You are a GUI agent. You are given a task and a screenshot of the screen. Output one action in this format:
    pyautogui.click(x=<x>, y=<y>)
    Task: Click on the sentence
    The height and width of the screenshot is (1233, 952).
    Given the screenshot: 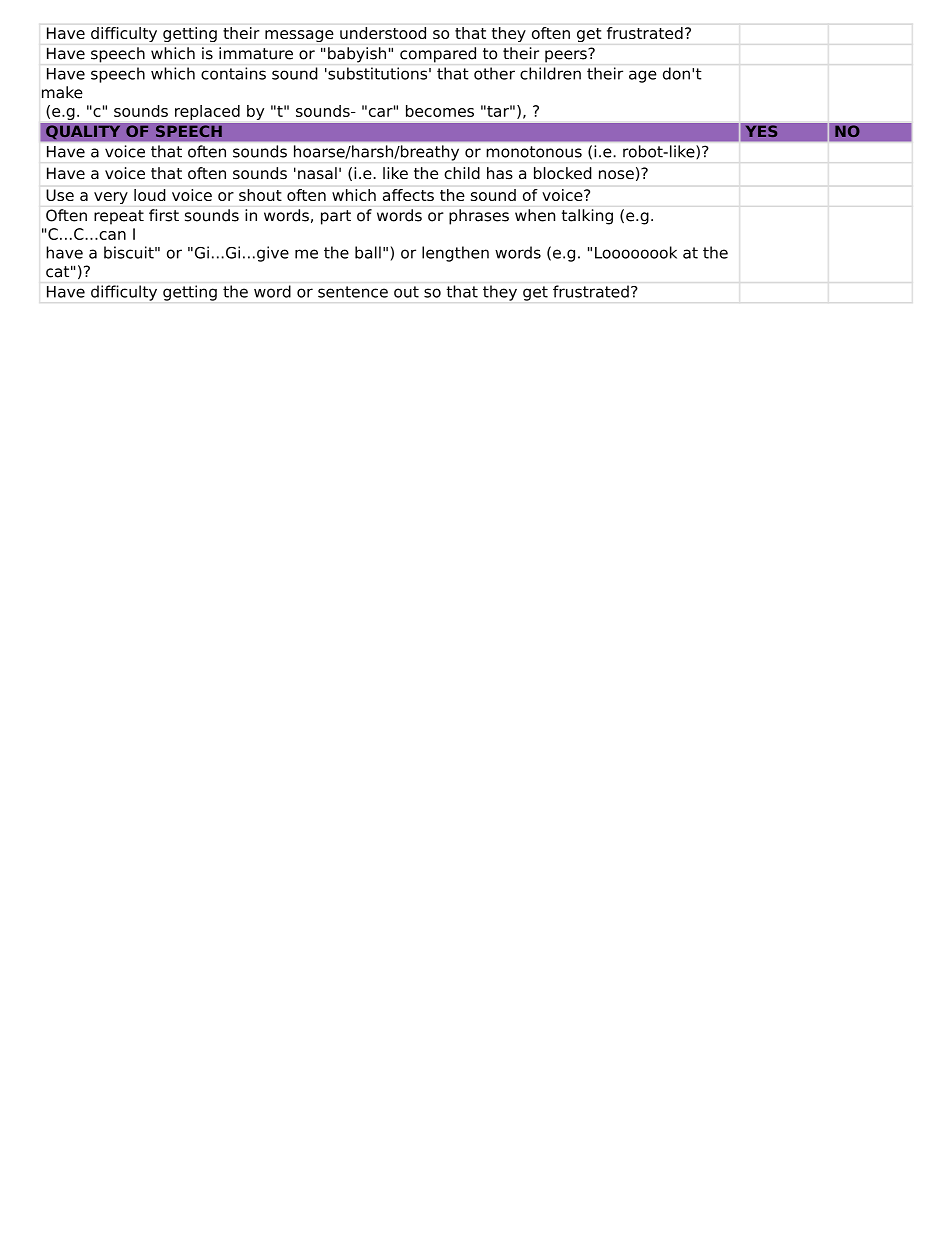 What is the action you would take?
    pyautogui.click(x=353, y=292)
